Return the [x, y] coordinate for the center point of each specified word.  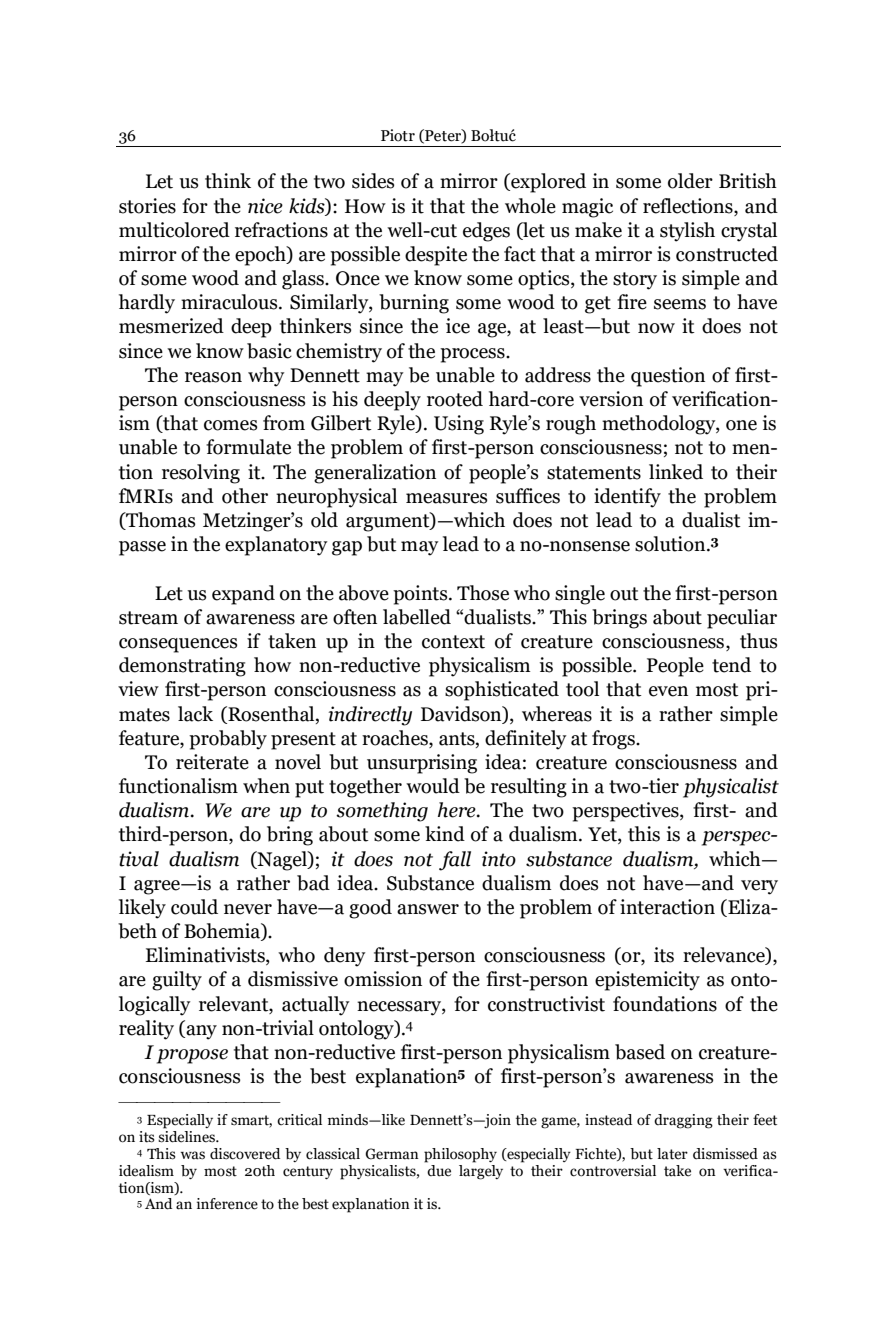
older [690, 181]
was [192, 1155]
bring [290, 836]
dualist [711, 520]
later [672, 1154]
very [759, 887]
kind [445, 834]
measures [446, 498]
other [245, 496]
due [438, 1169]
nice [265, 206]
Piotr [398, 135]
